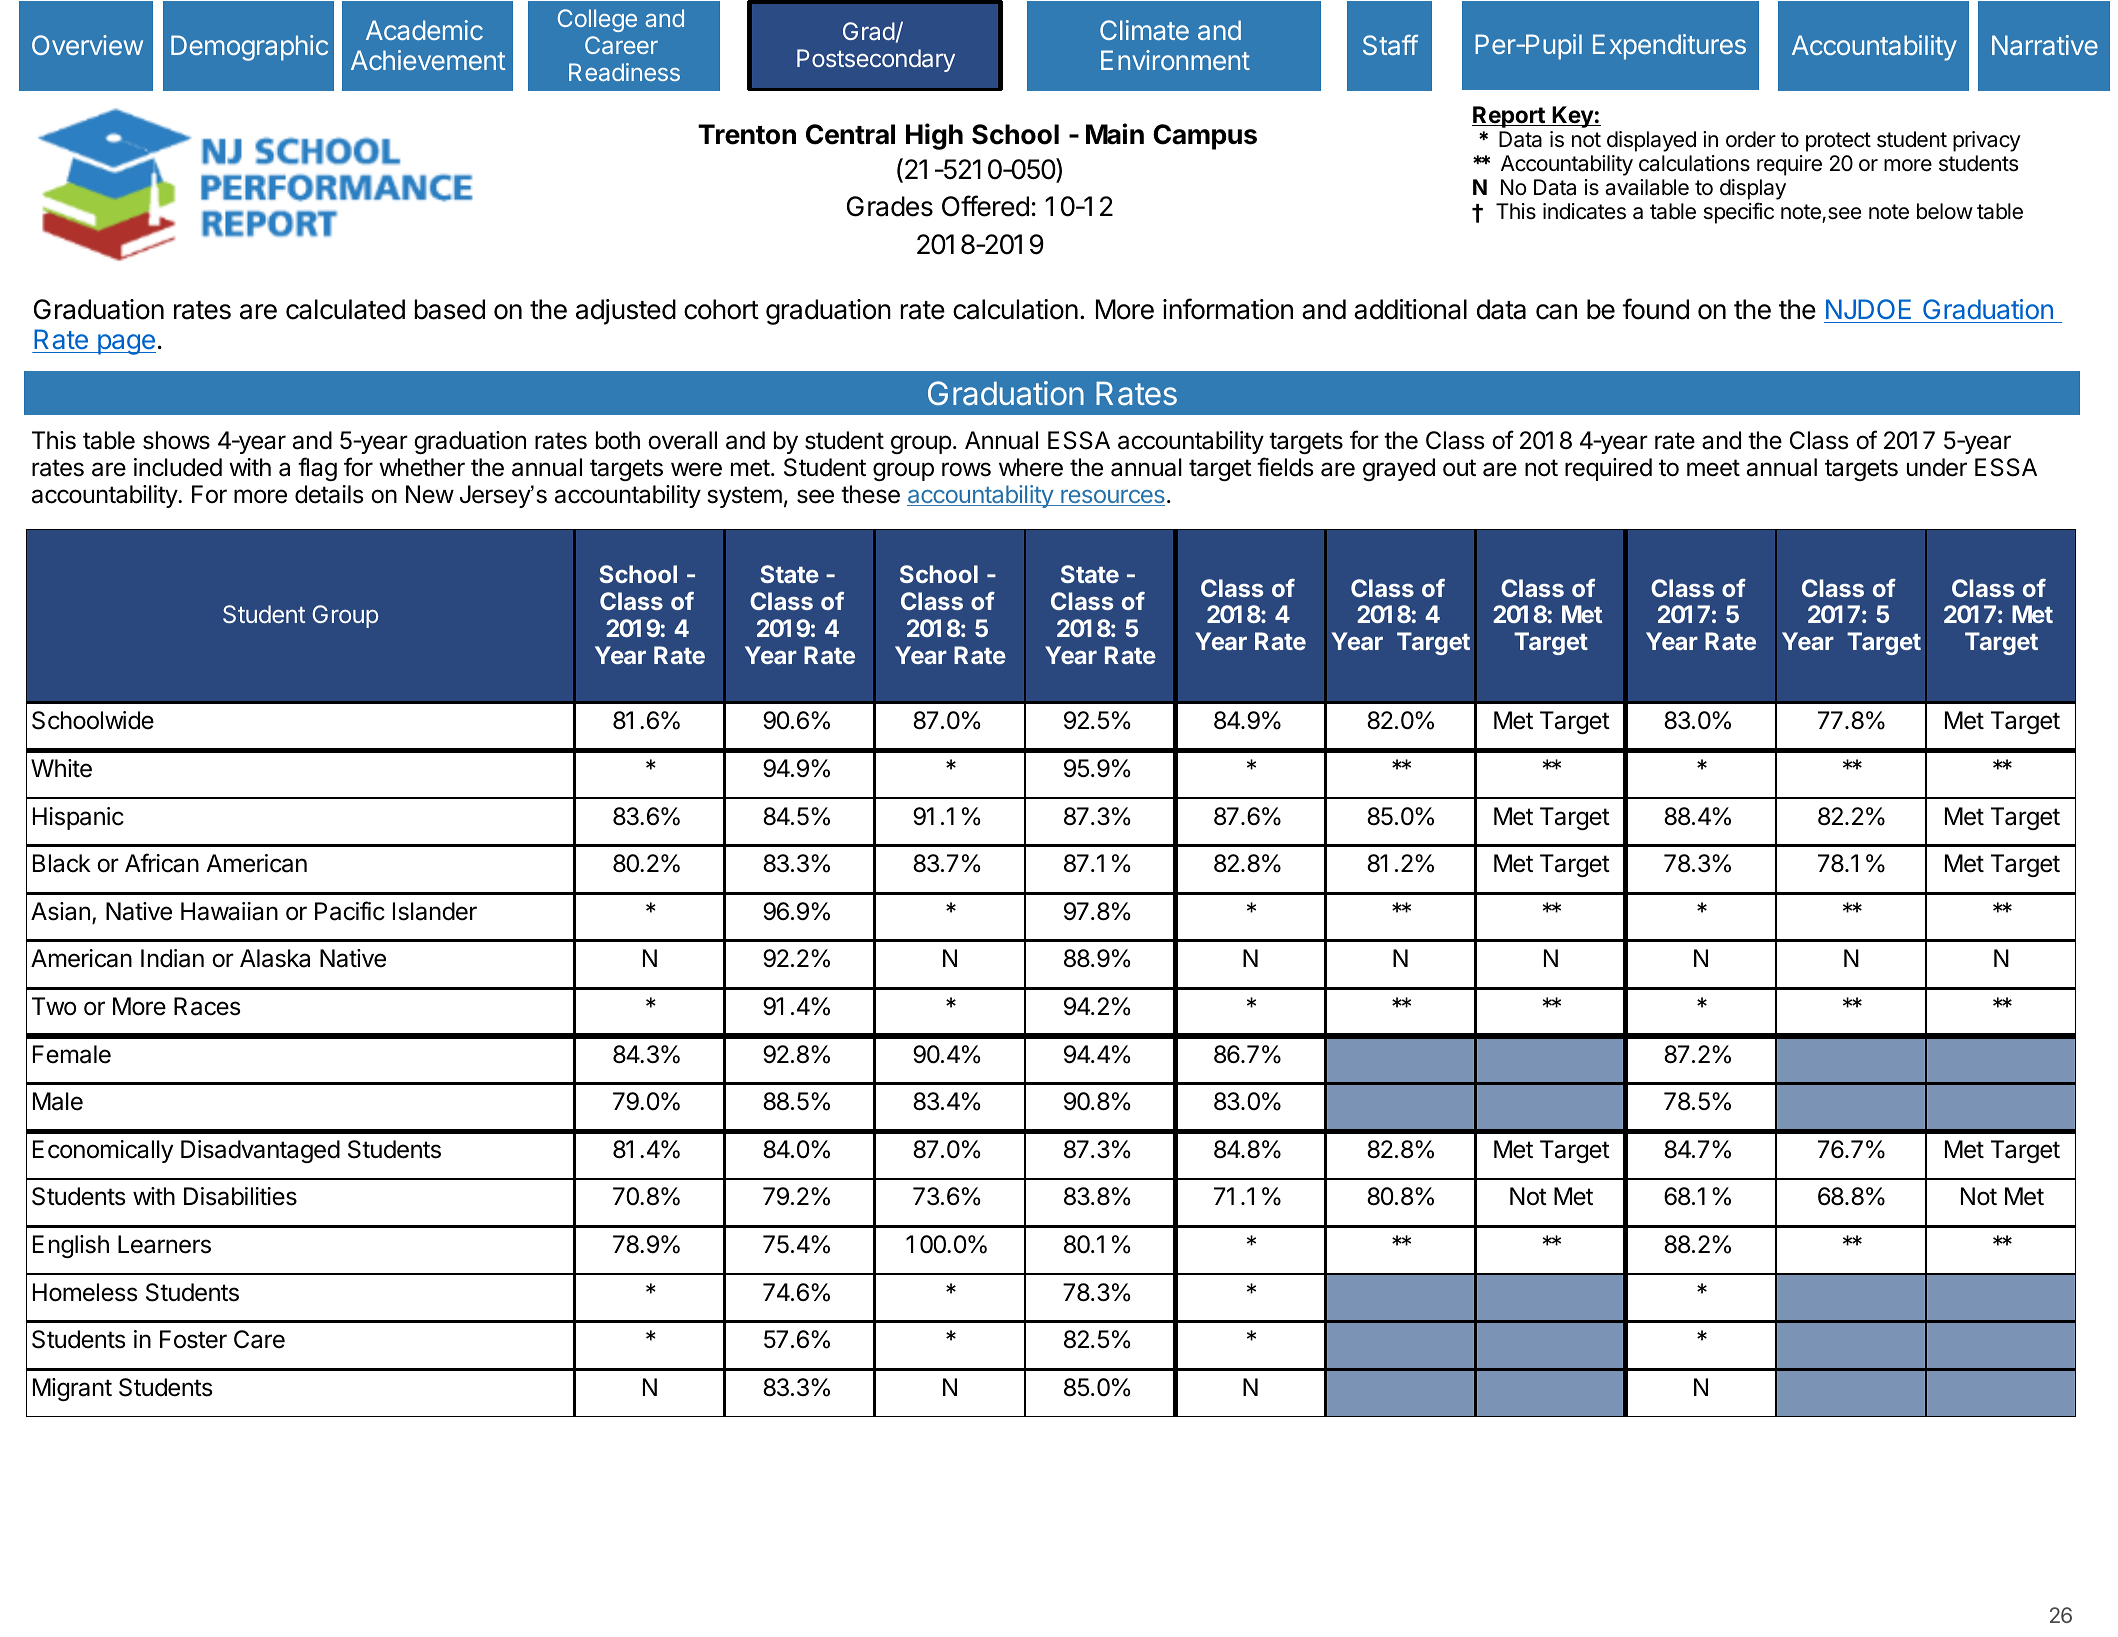 The width and height of the screenshot is (2118, 1637). What do you see at coordinates (1713, 468) in the screenshot?
I see `meet` at bounding box center [1713, 468].
